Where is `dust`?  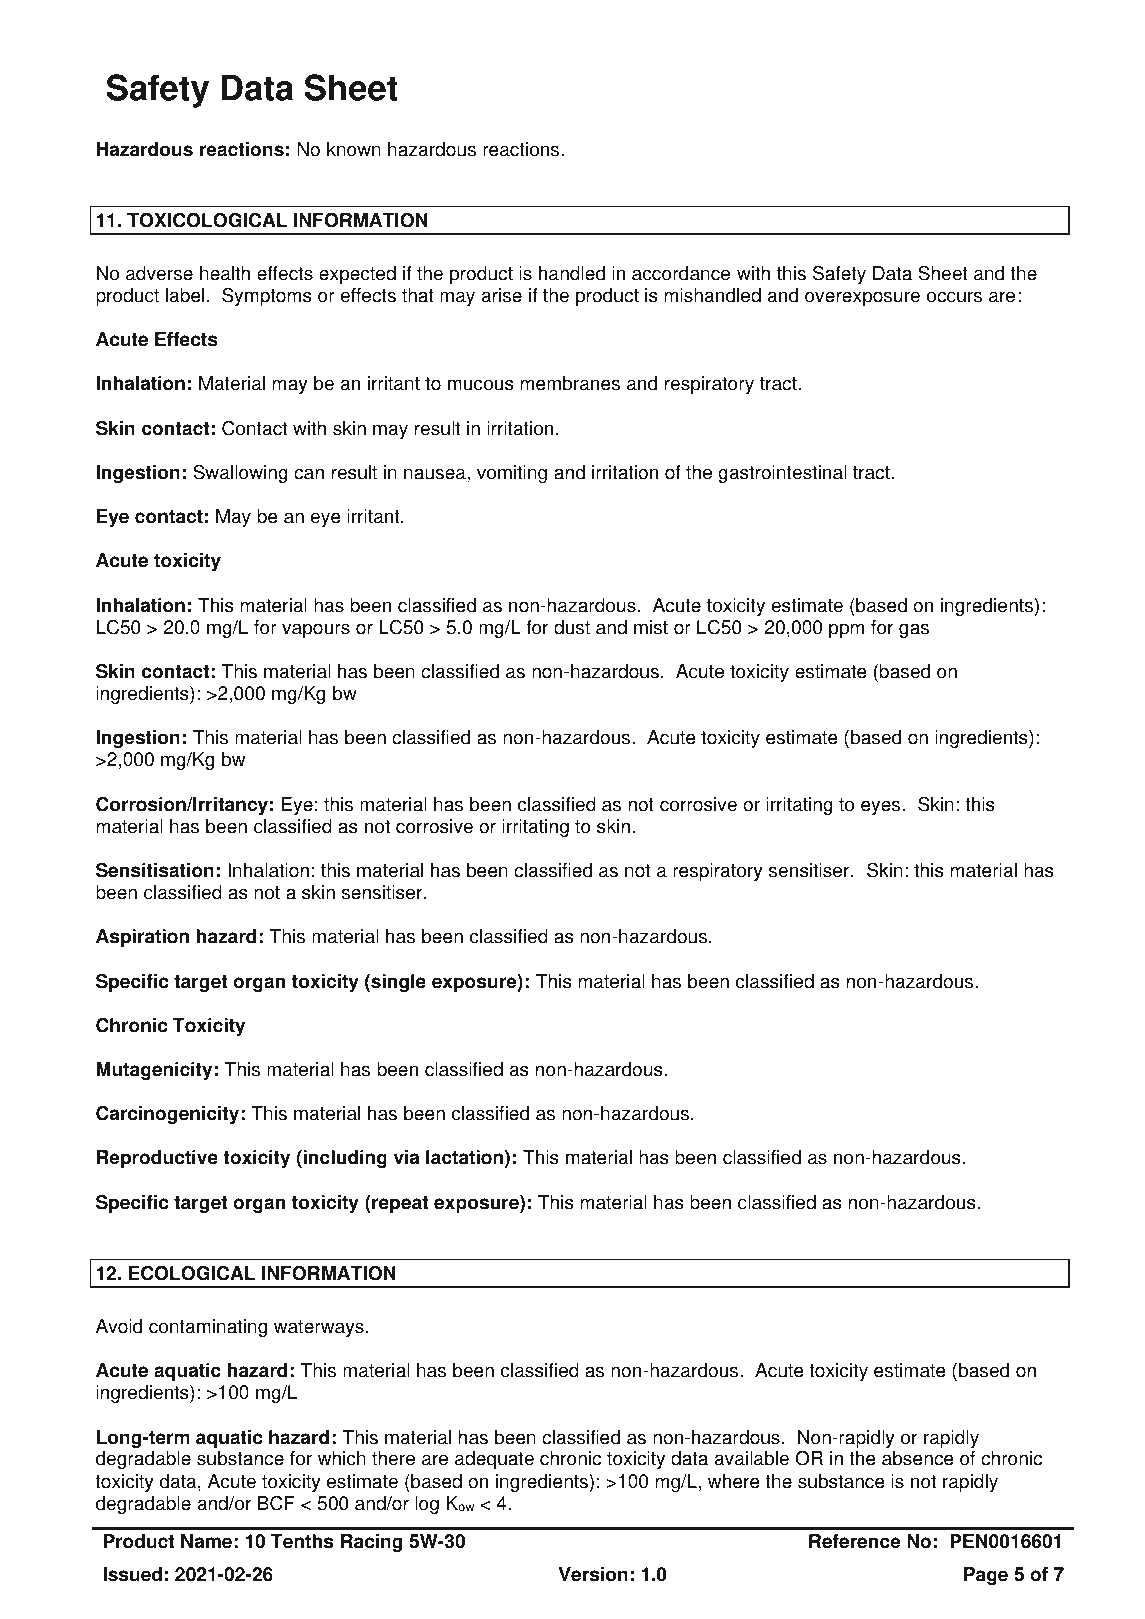
dust is located at coordinates (572, 627).
